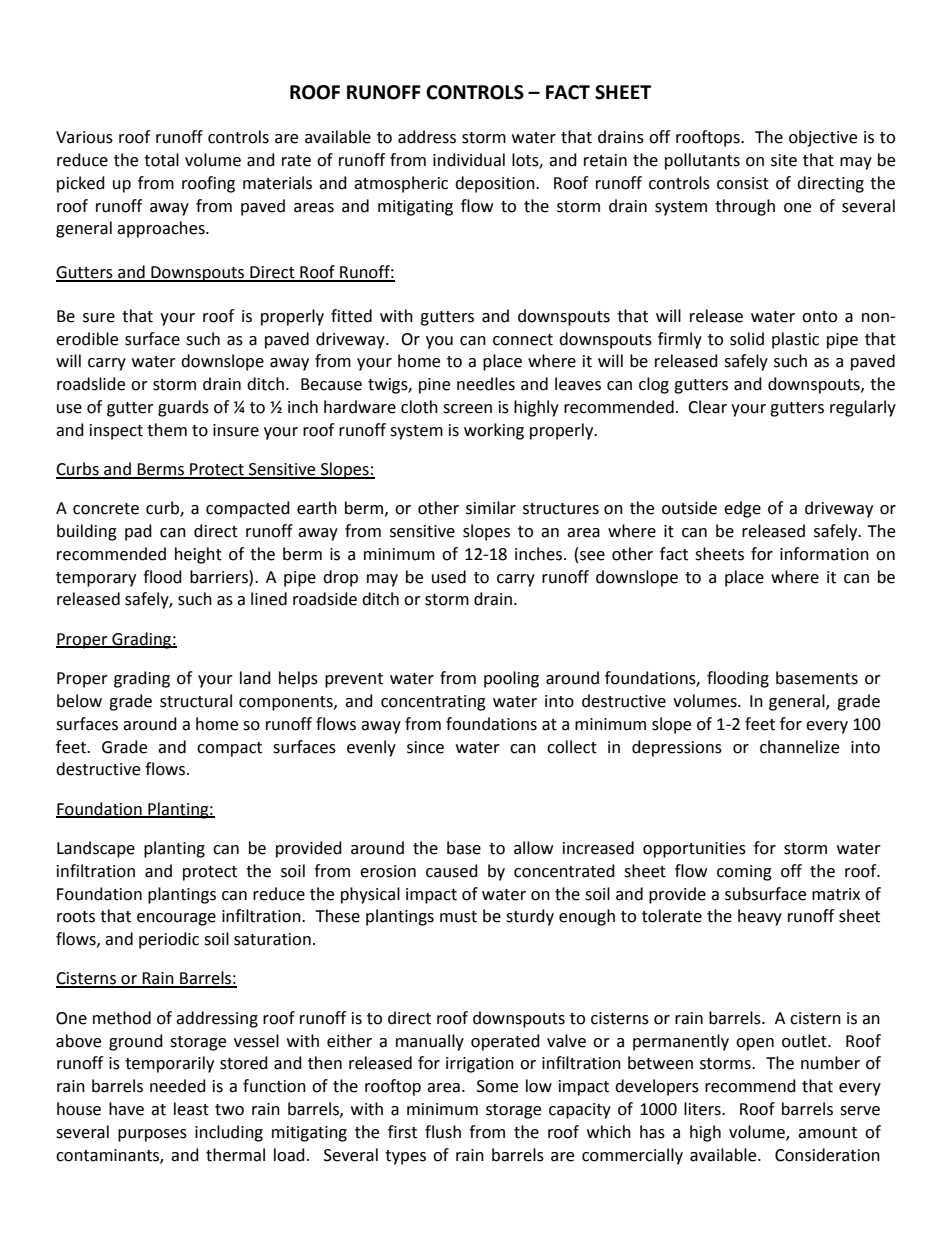  What do you see at coordinates (511, 679) in the screenshot?
I see `pooling` at bounding box center [511, 679].
